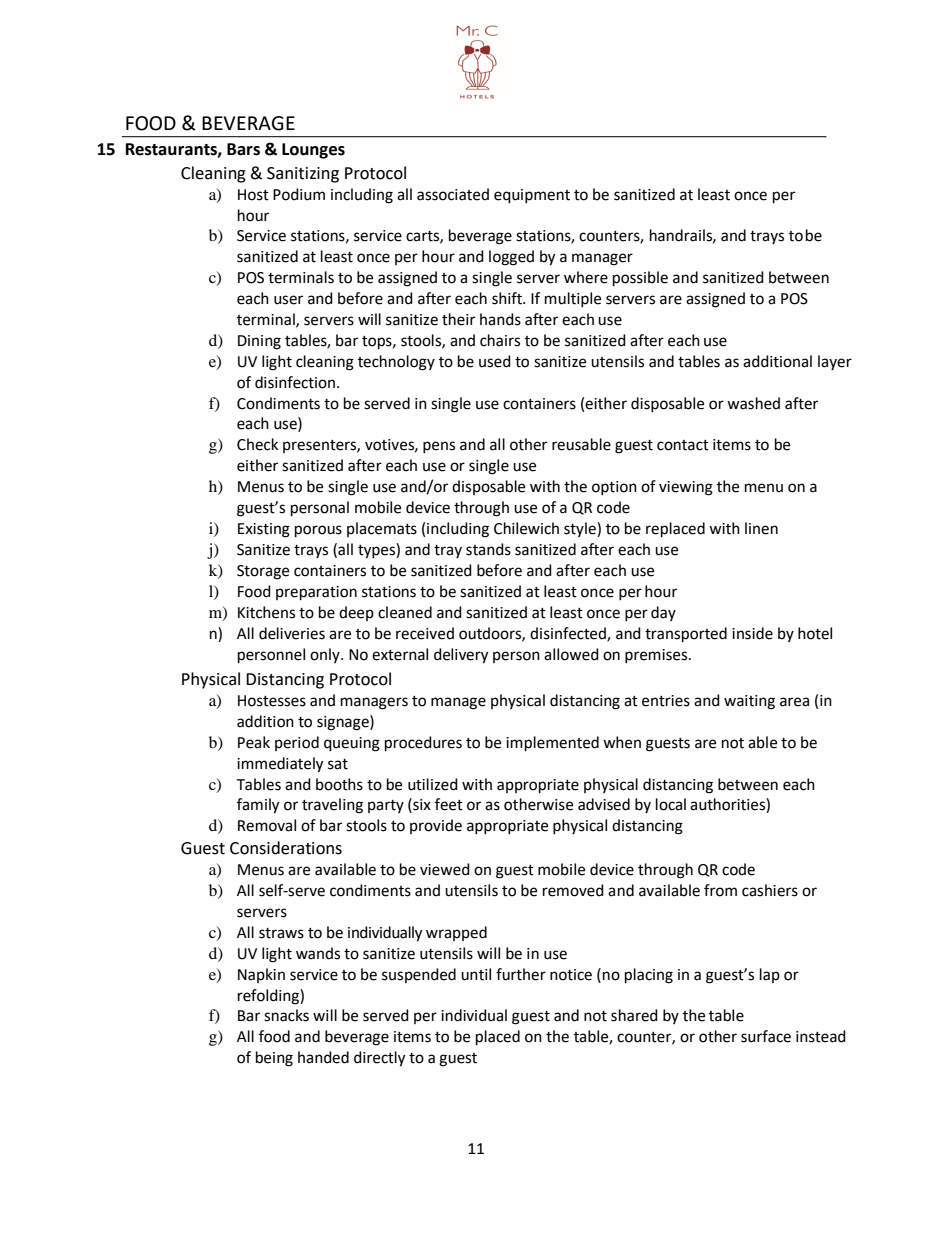 The width and height of the screenshot is (952, 1233). Describe the element at coordinates (671, 804) in the screenshot. I see `local` at that location.
